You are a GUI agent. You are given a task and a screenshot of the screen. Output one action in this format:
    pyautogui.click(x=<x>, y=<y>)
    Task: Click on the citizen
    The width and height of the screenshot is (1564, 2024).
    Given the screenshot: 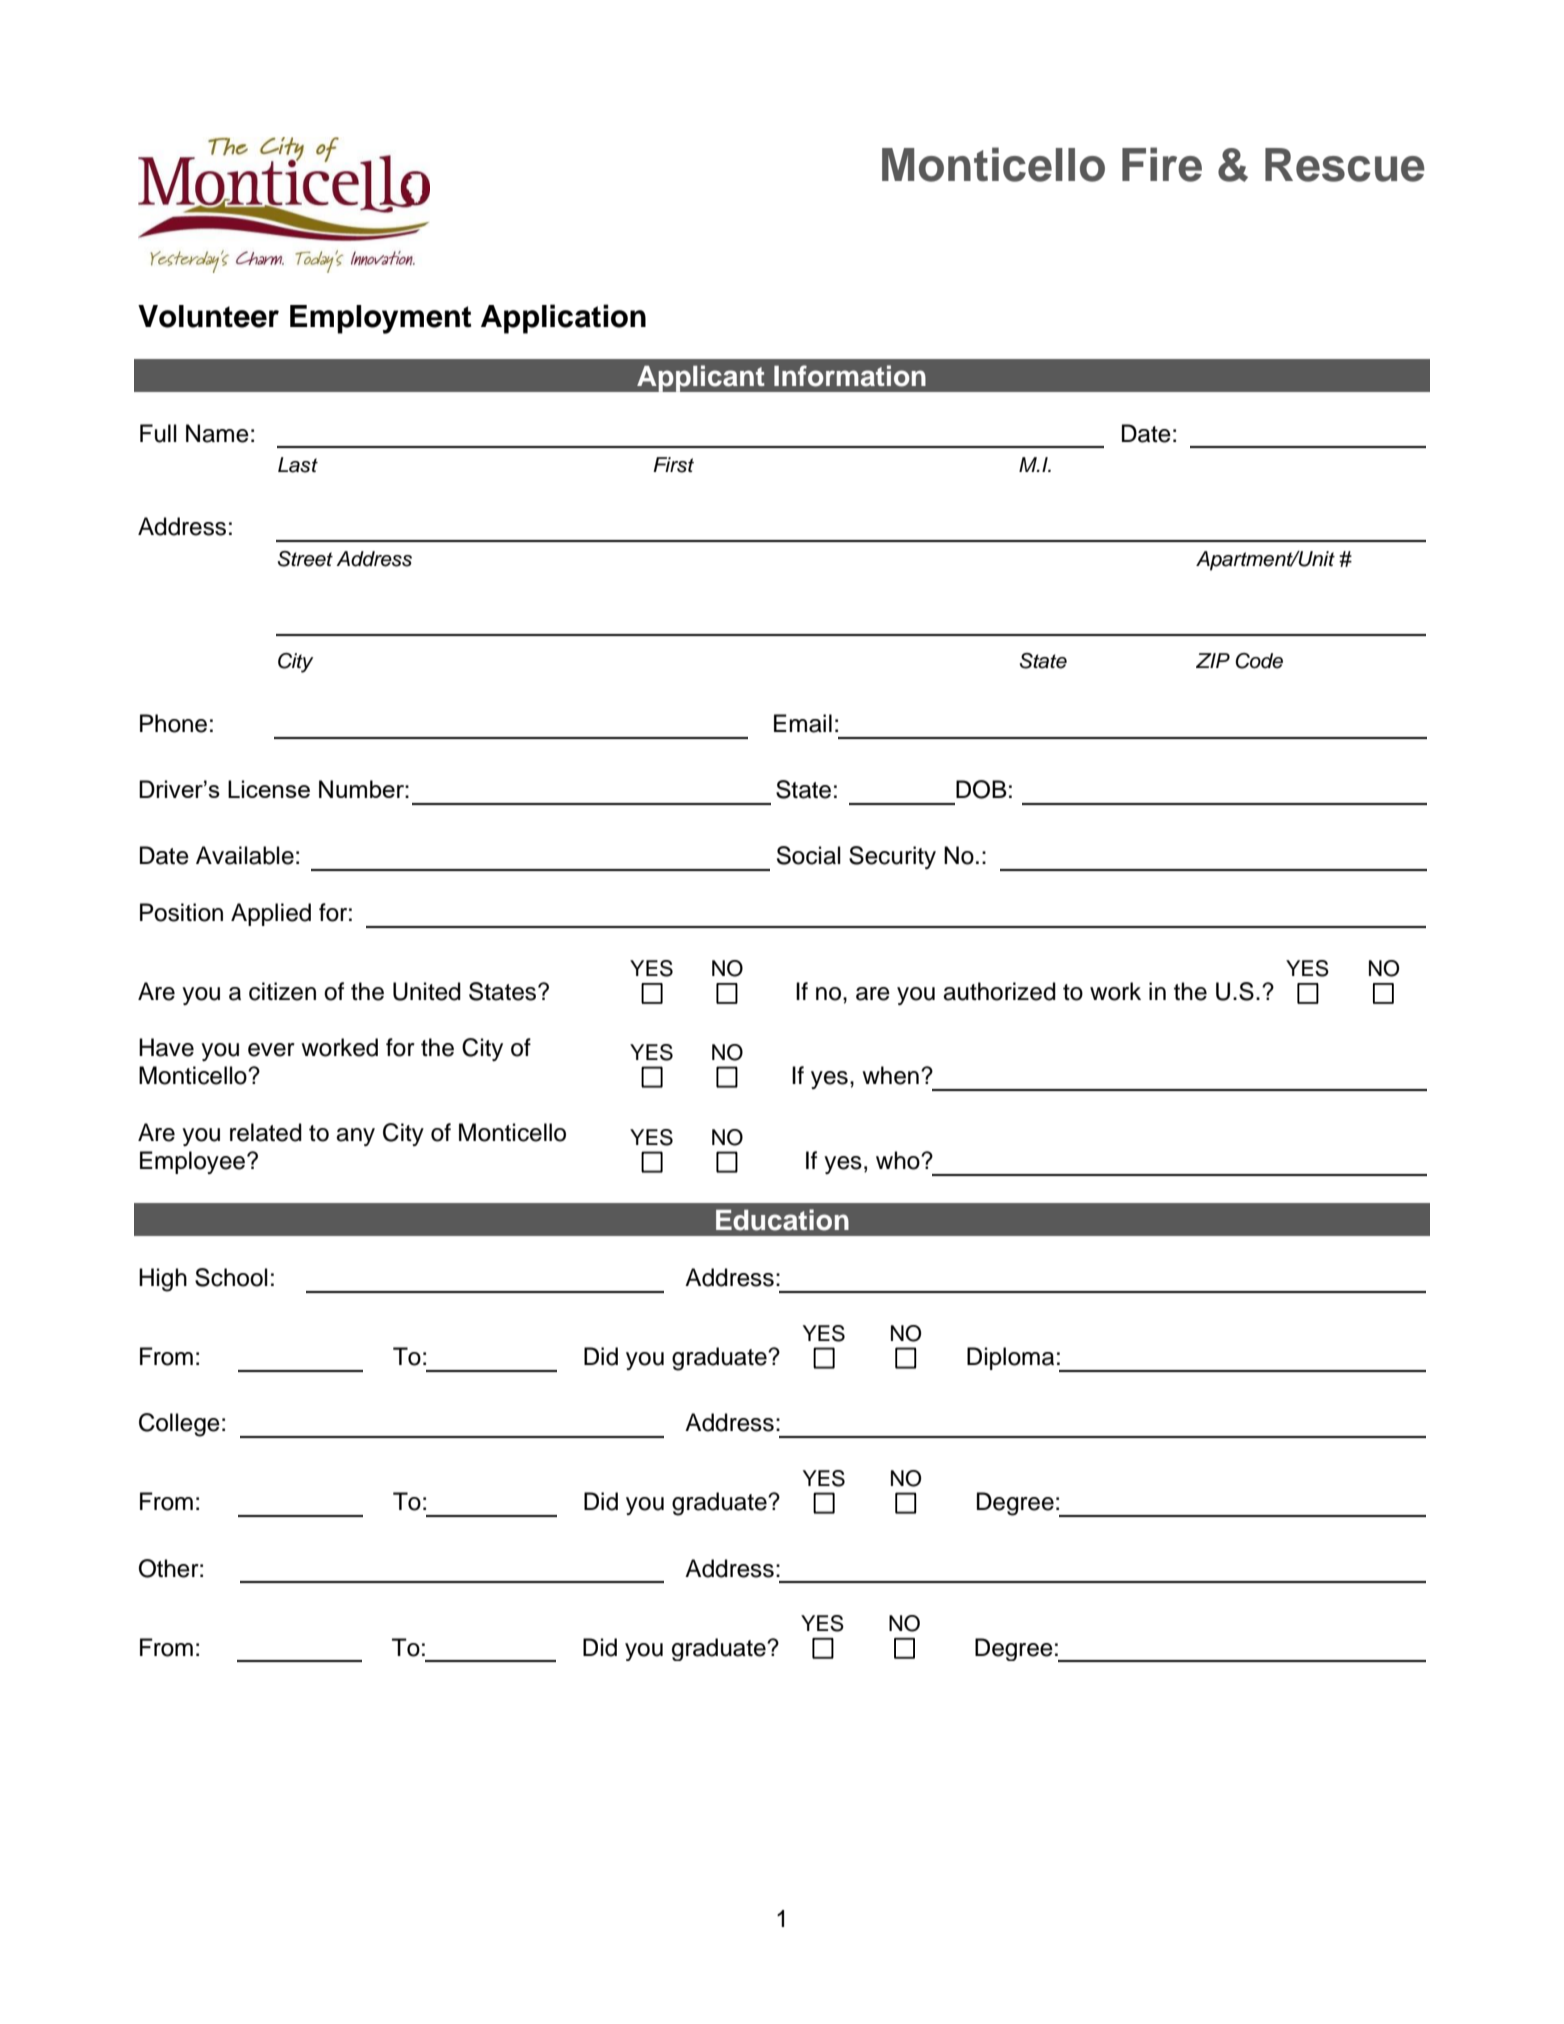 What is the action you would take?
    pyautogui.click(x=282, y=991)
